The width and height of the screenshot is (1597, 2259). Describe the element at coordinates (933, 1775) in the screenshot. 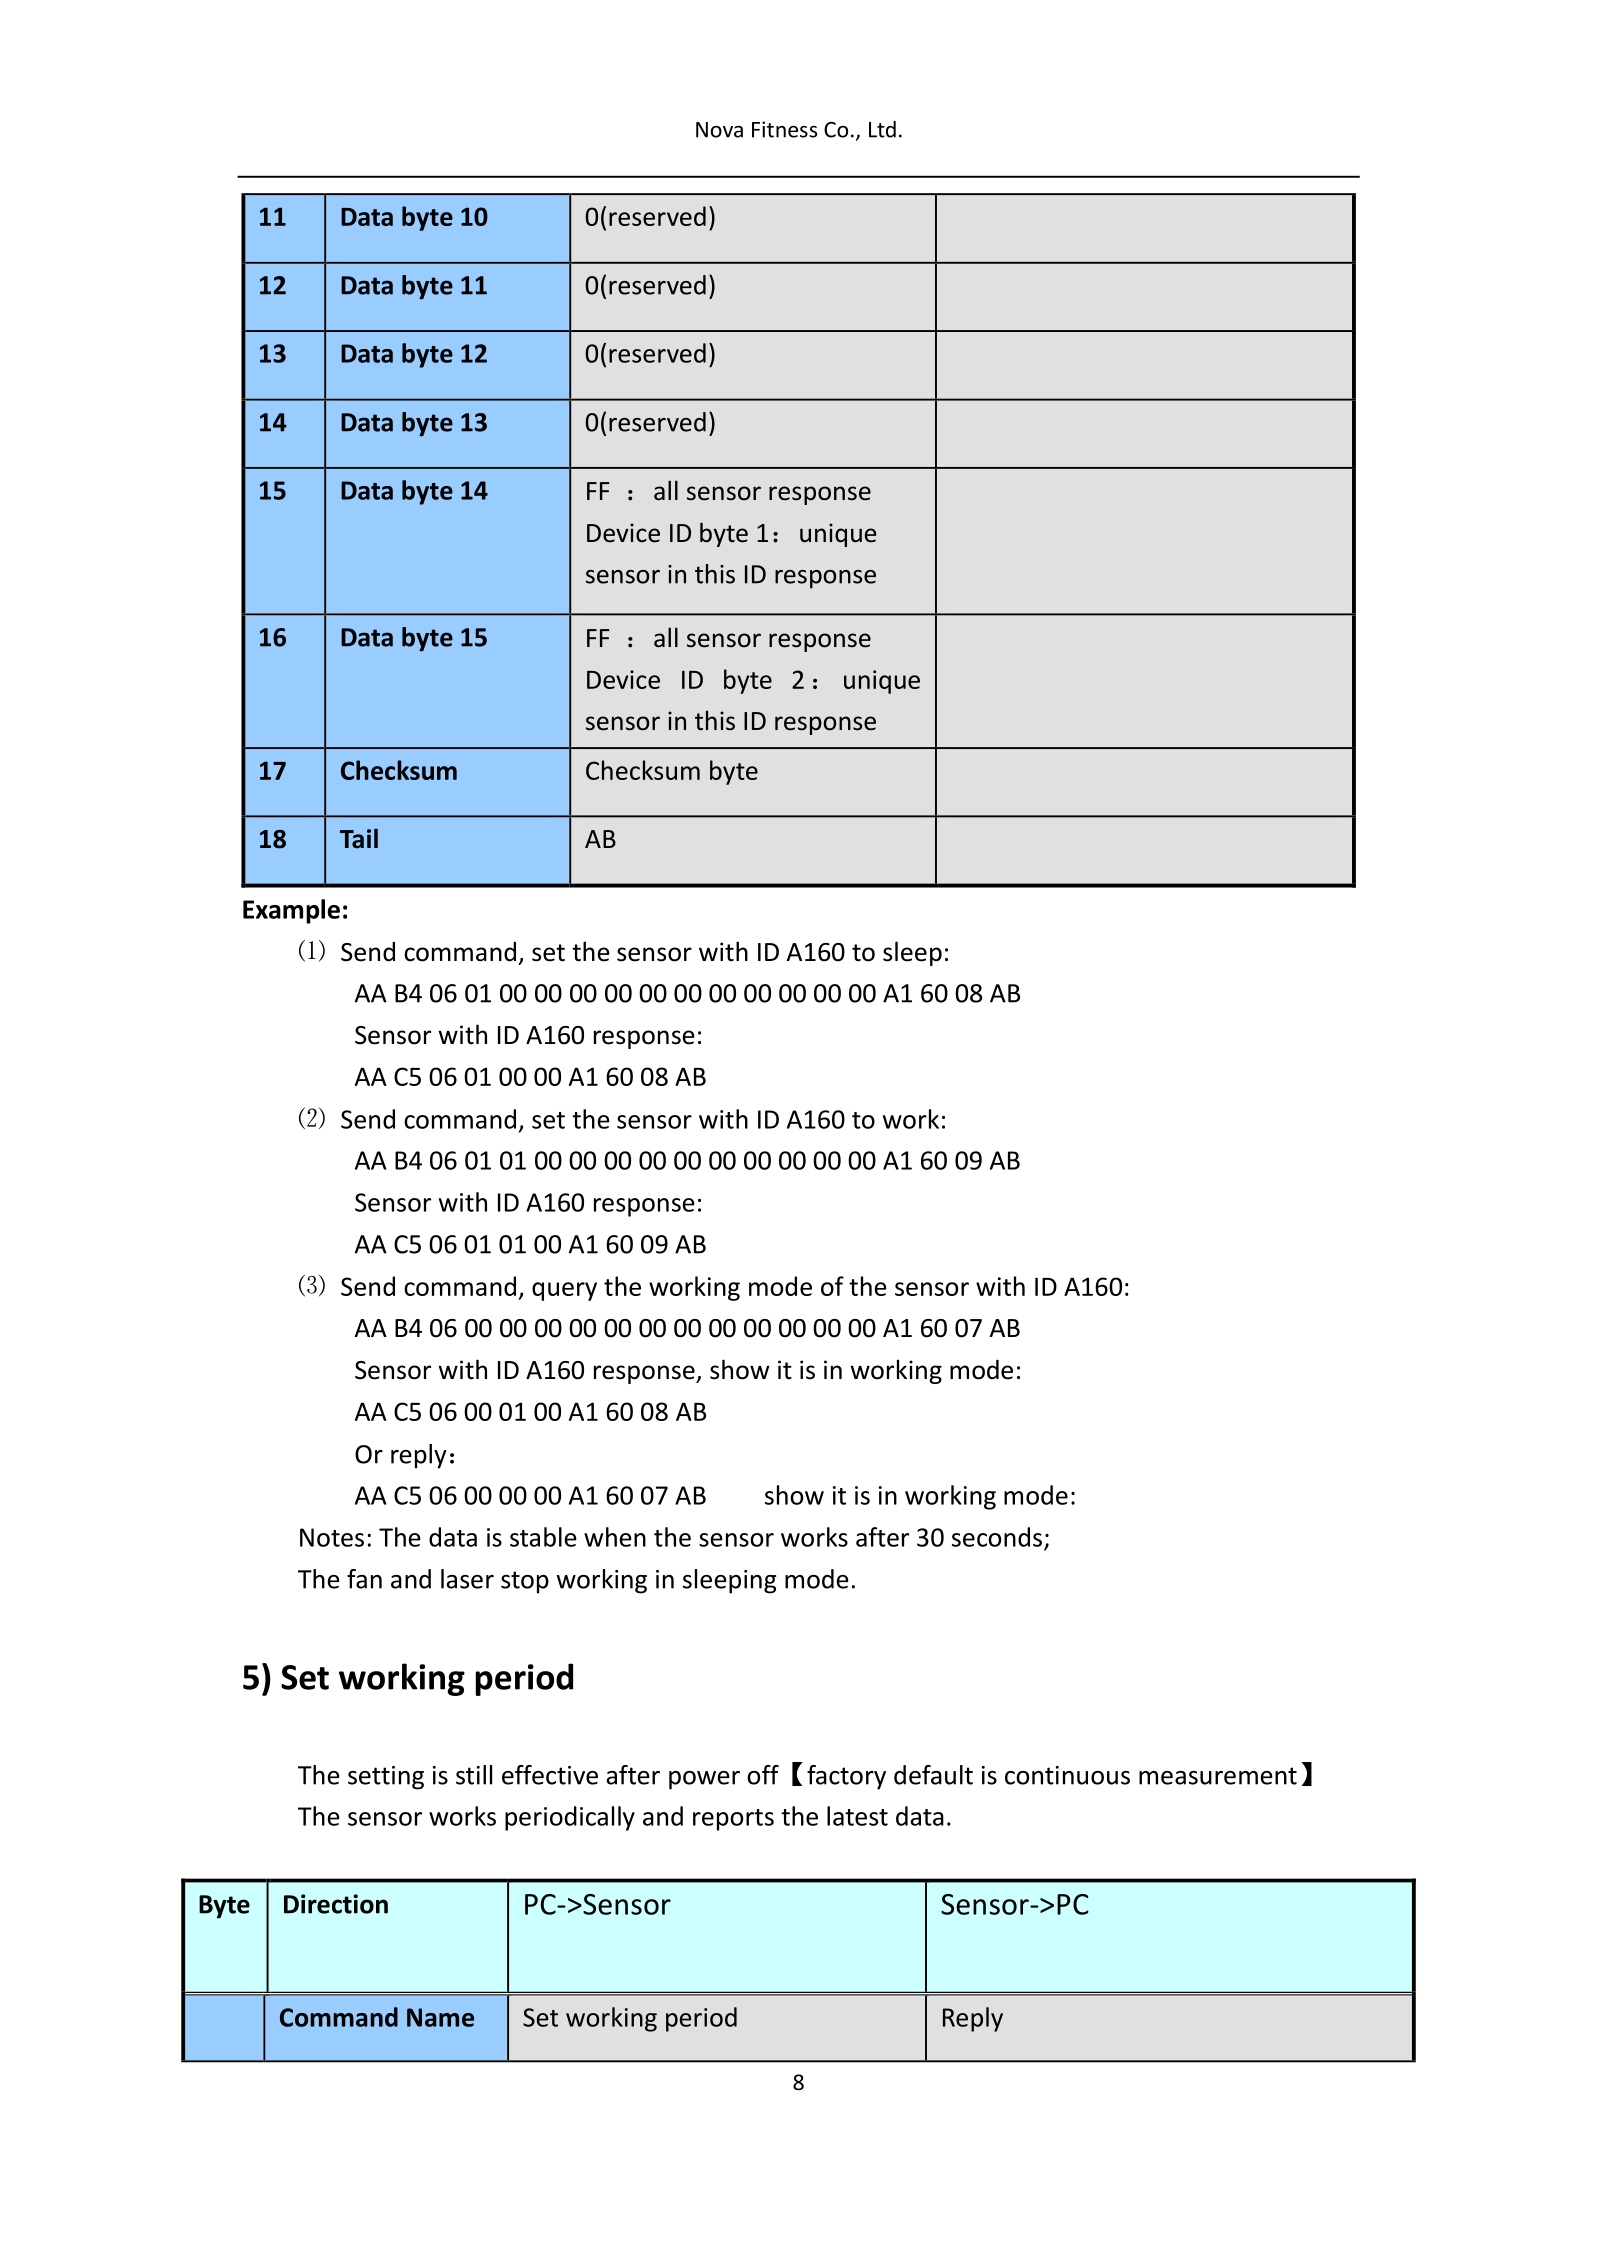

I see `default` at that location.
